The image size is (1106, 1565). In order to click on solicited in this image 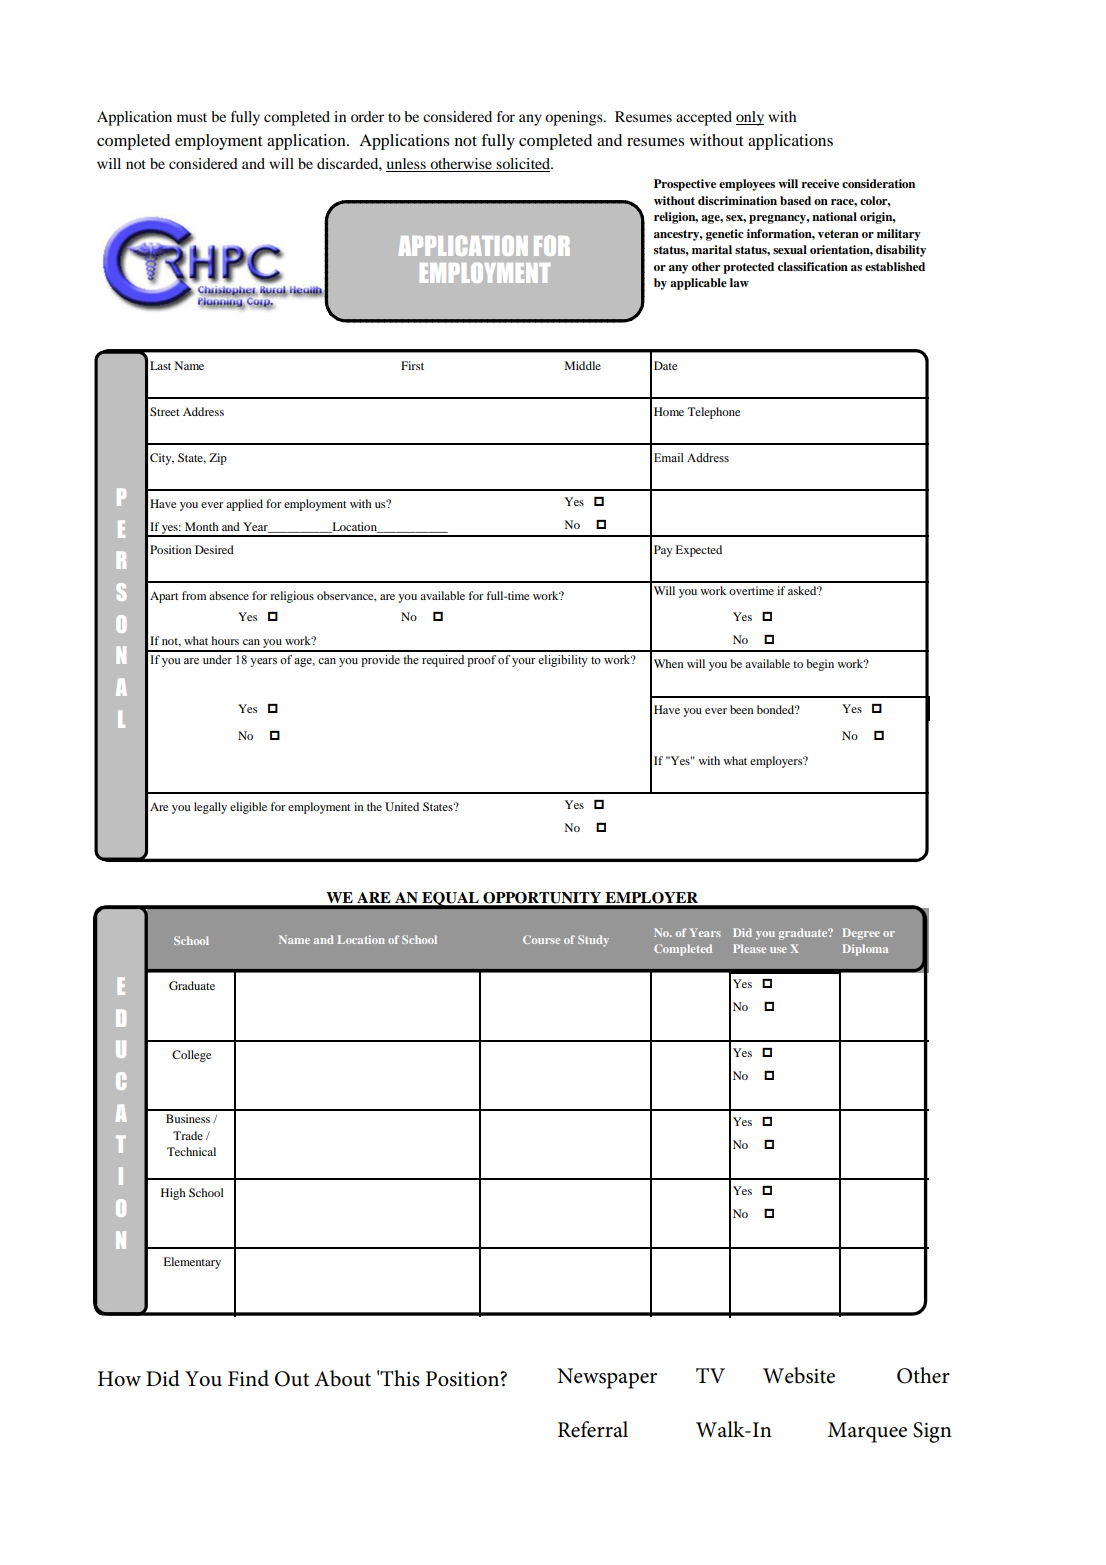, I will do `click(523, 165)`.
